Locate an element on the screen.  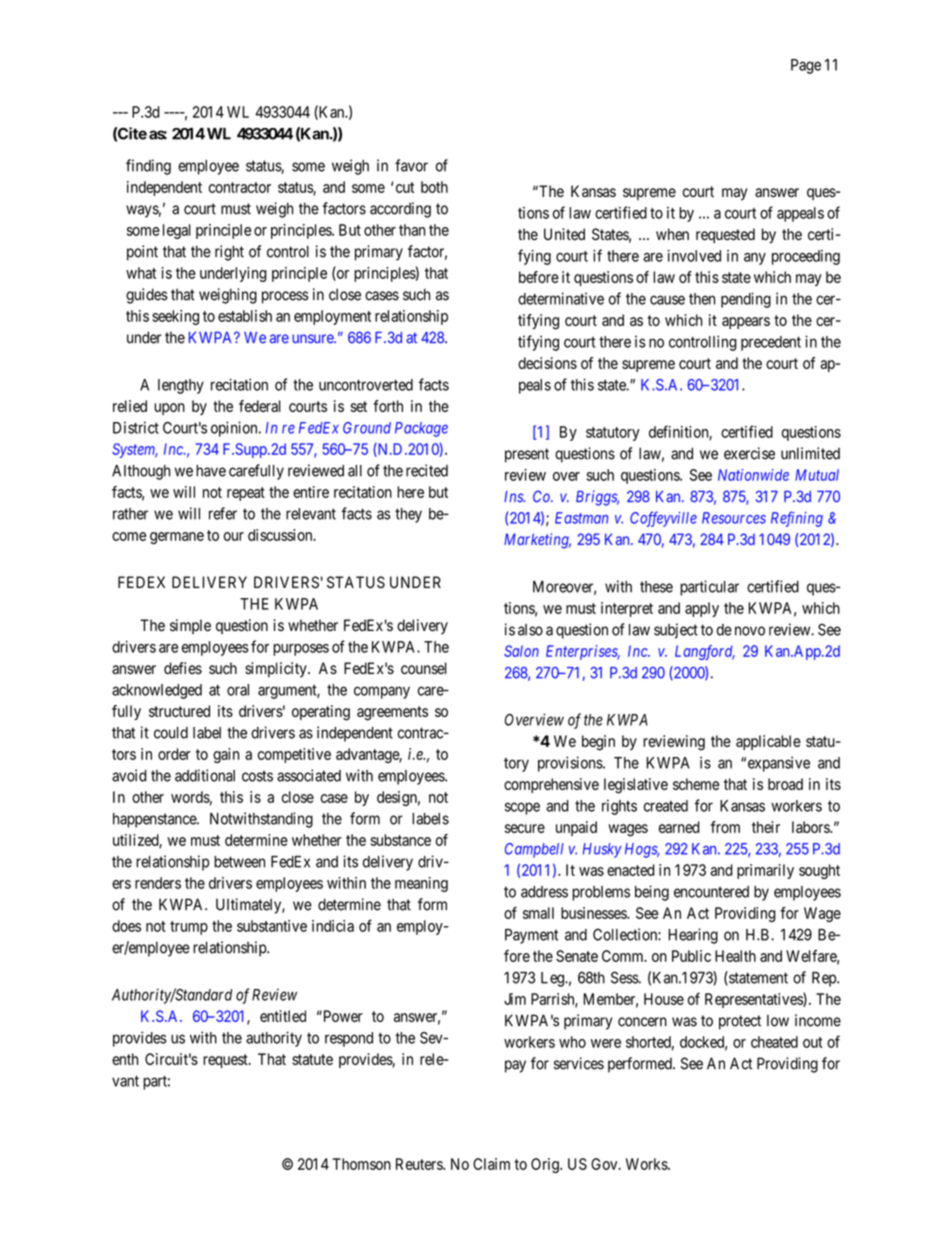
precedent is located at coordinates (771, 343).
